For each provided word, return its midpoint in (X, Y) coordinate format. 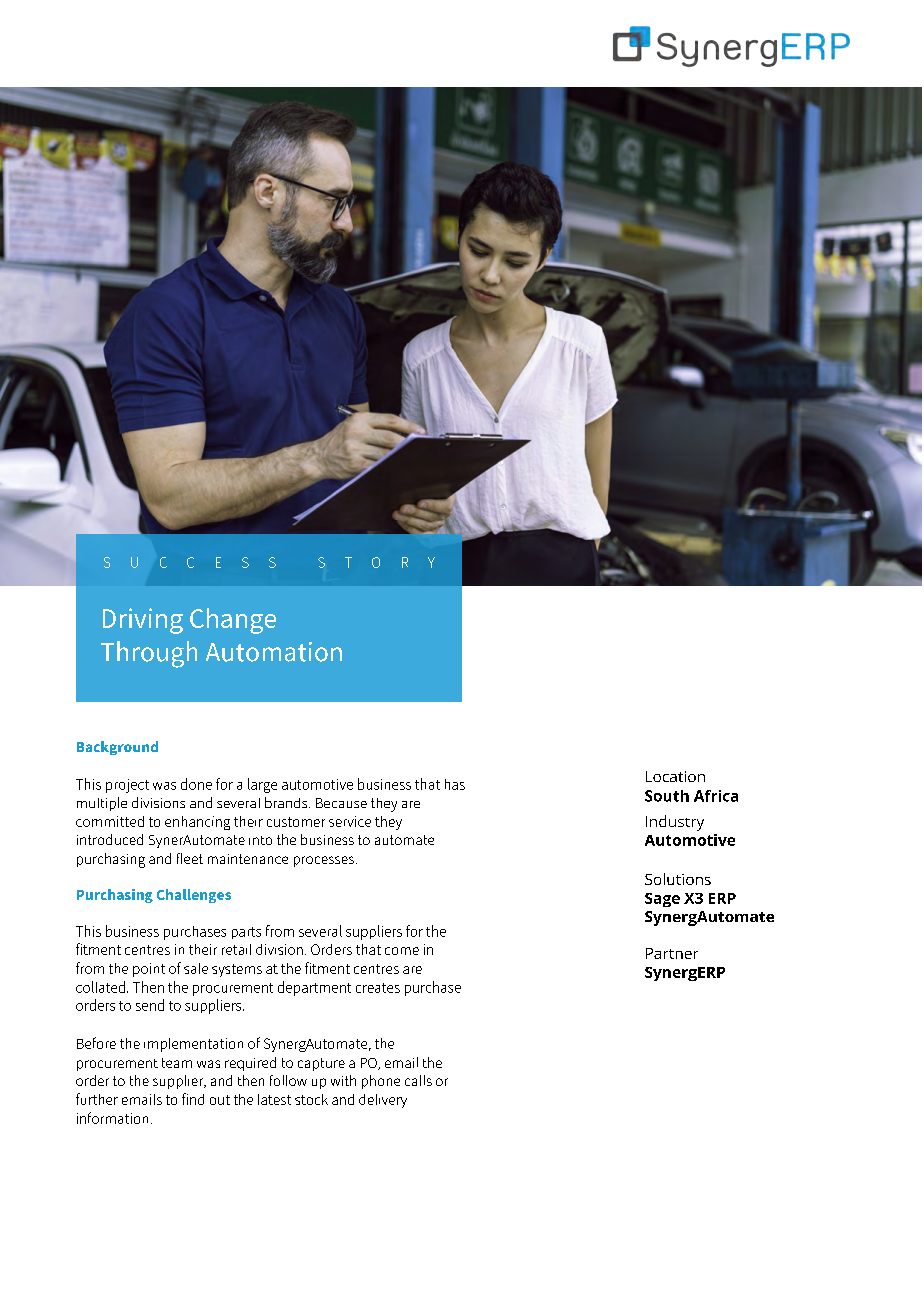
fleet (190, 858)
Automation (274, 652)
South (667, 796)
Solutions (678, 879)
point (149, 970)
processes (324, 861)
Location (675, 776)
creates (378, 988)
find (193, 1099)
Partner (672, 953)
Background (117, 748)
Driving (143, 621)
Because (341, 803)
